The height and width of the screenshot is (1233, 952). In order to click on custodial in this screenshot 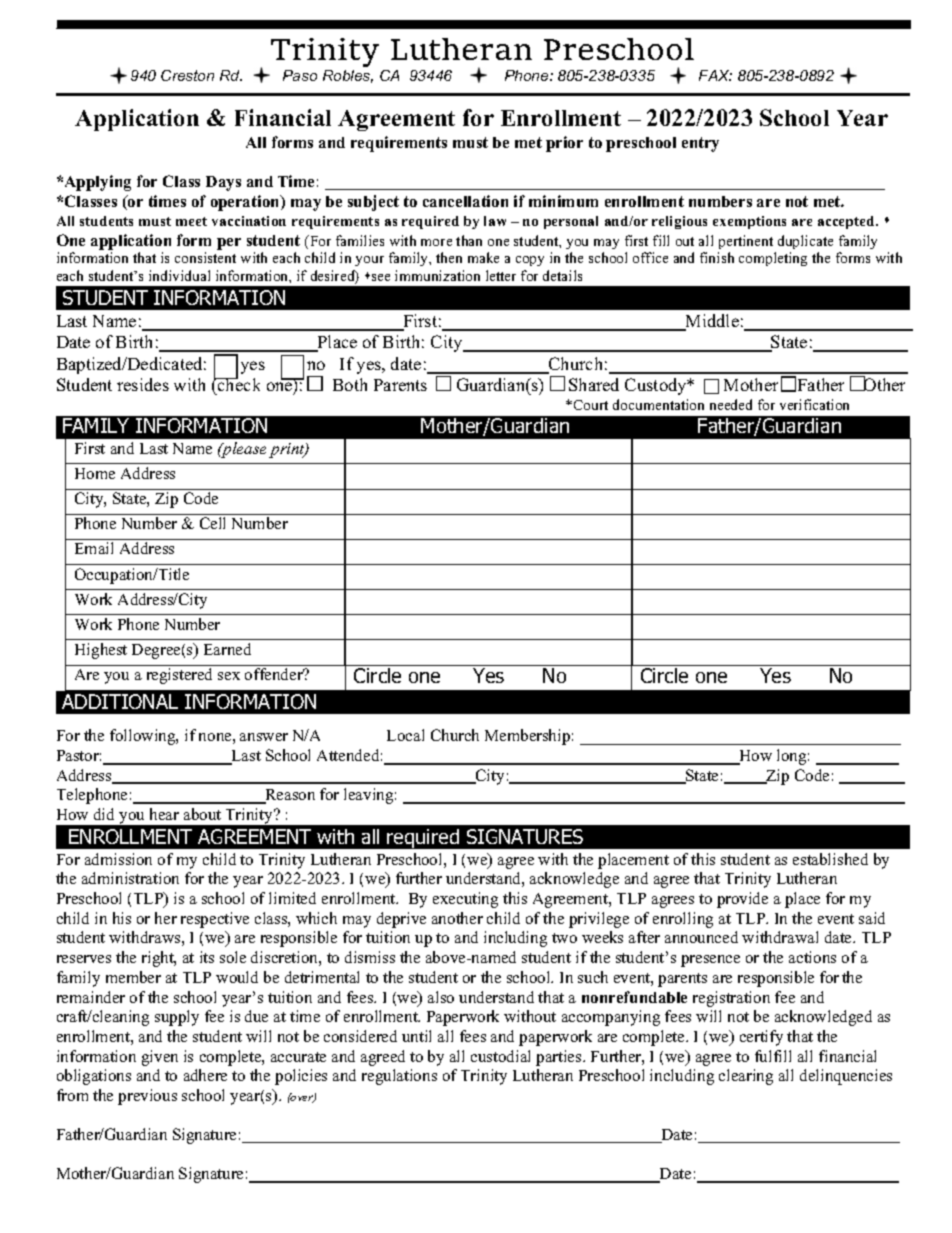, I will do `click(500, 1056)`.
